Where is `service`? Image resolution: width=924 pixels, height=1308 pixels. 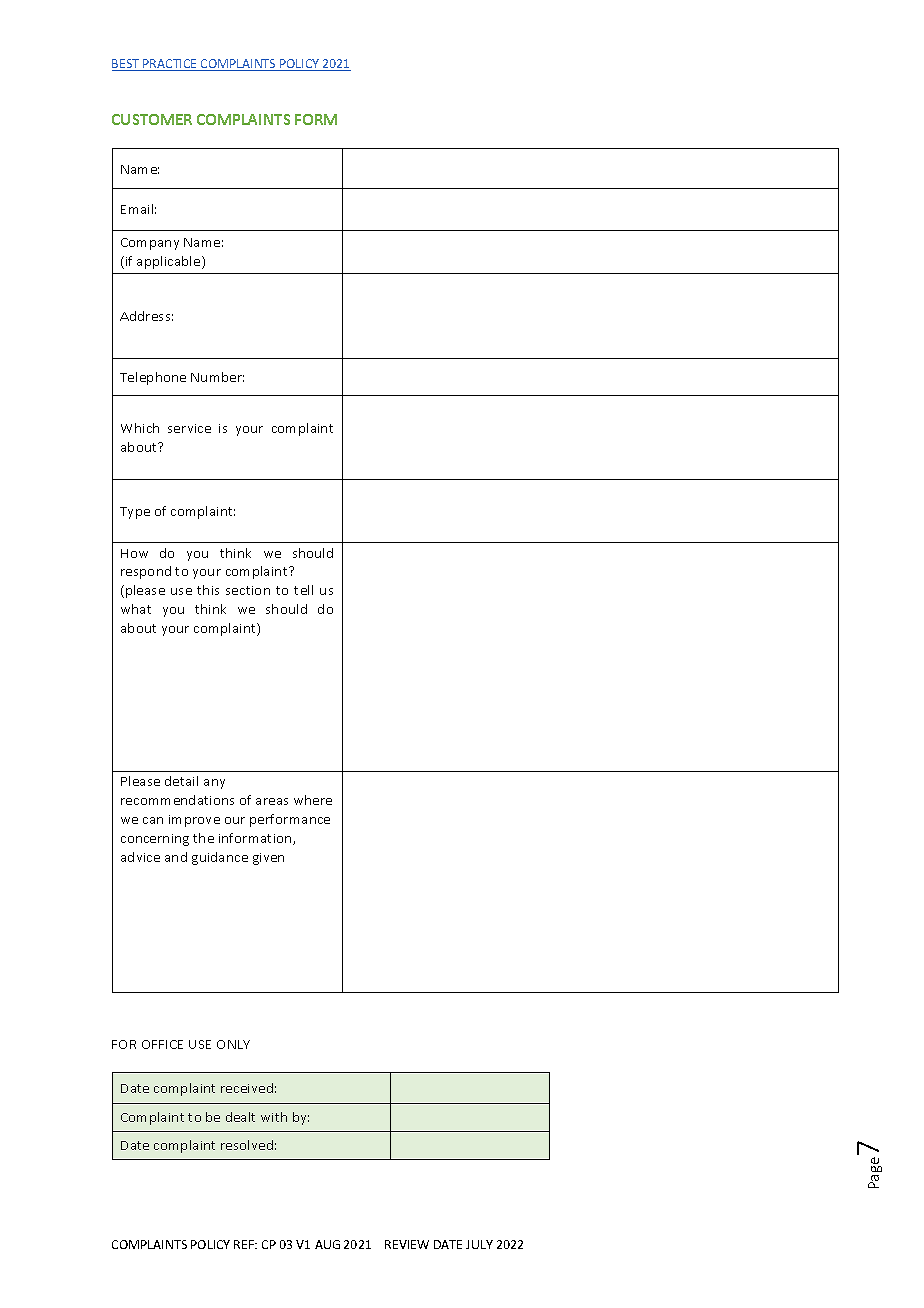 service is located at coordinates (189, 428).
